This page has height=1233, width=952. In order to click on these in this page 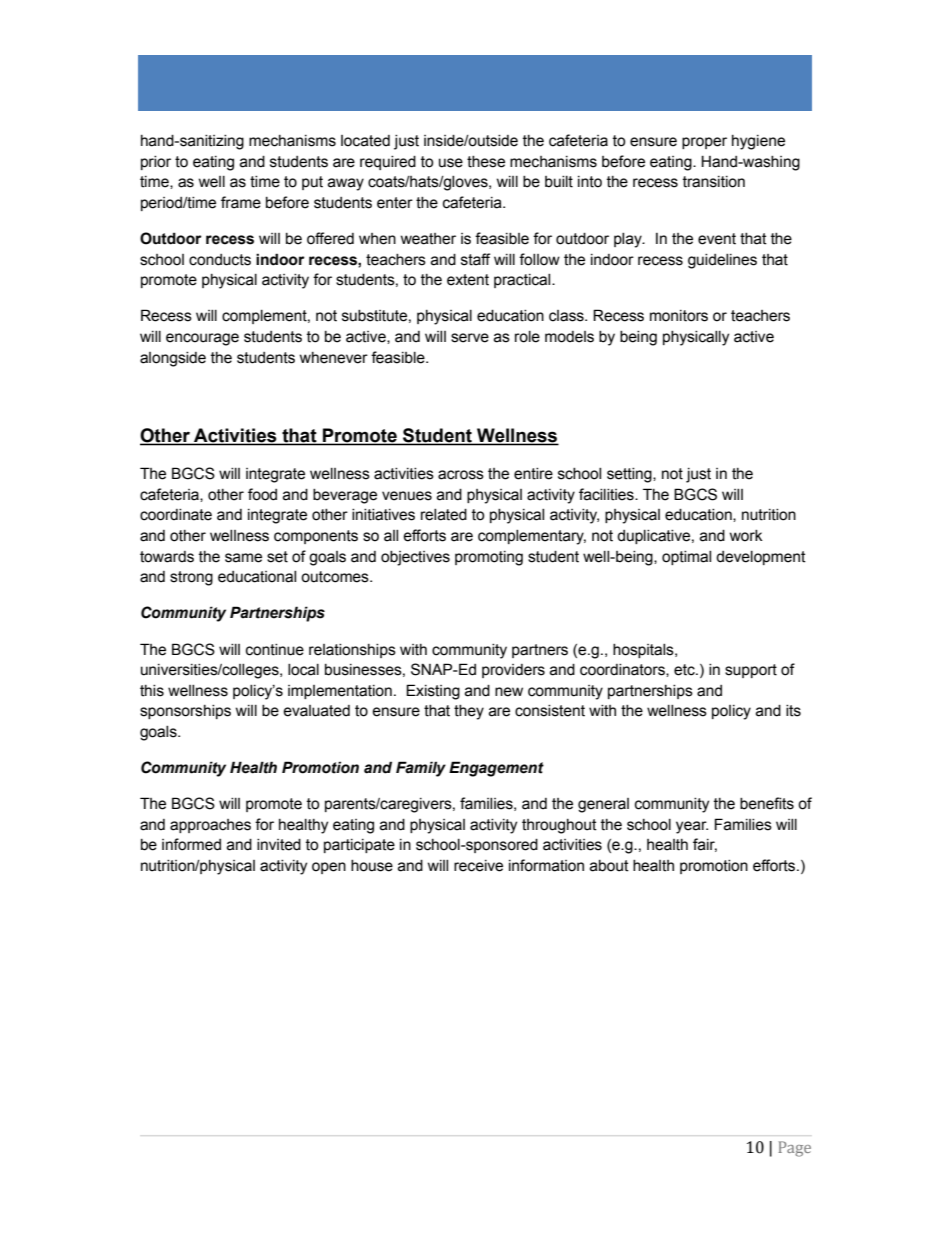, I will do `click(486, 162)`.
